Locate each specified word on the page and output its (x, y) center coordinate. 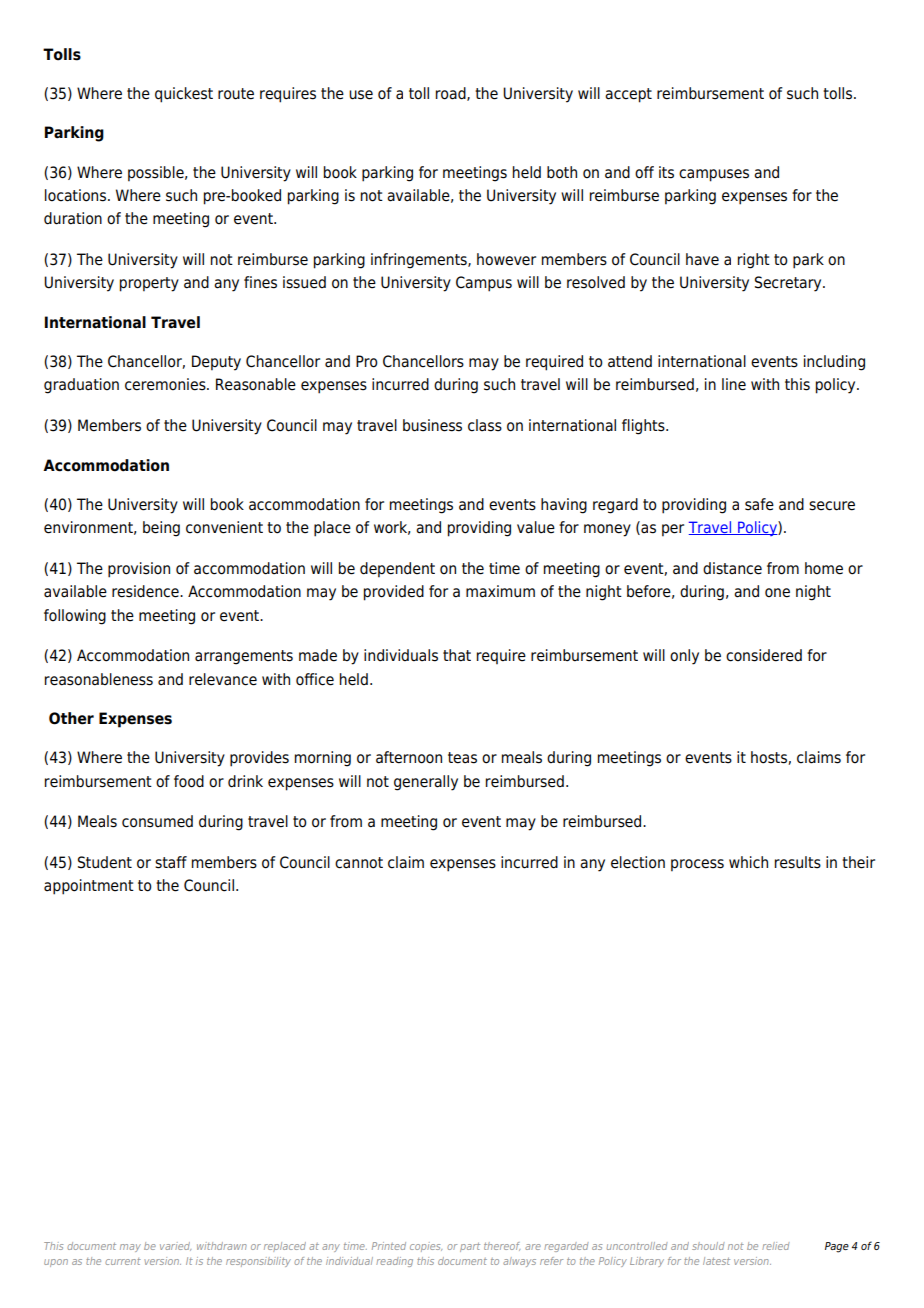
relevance (223, 679)
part (470, 1247)
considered (764, 655)
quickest (184, 95)
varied (175, 1246)
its (666, 172)
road (452, 94)
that (457, 655)
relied (776, 1246)
